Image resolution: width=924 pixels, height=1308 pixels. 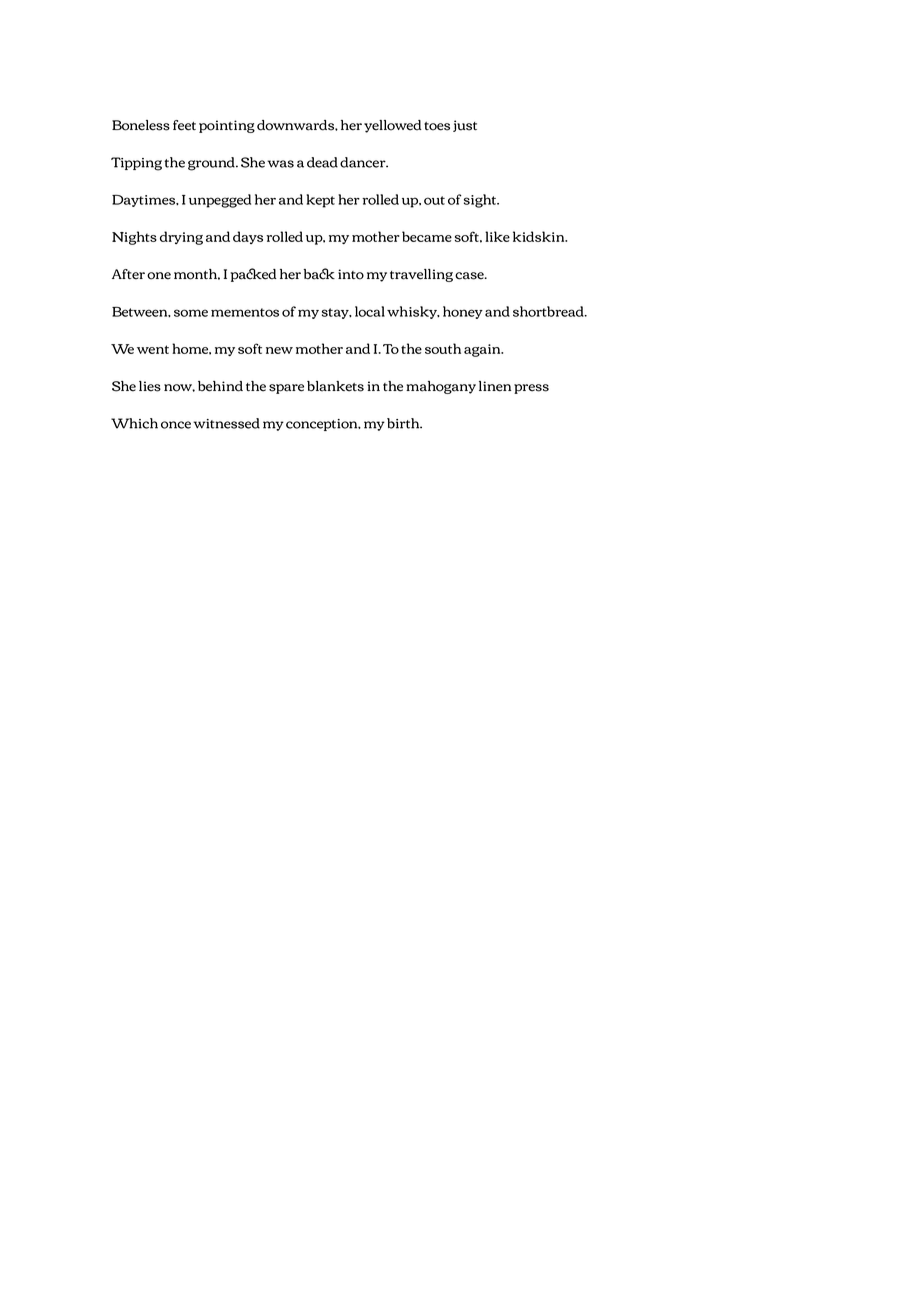 I want to click on yellowed, so click(x=393, y=126).
